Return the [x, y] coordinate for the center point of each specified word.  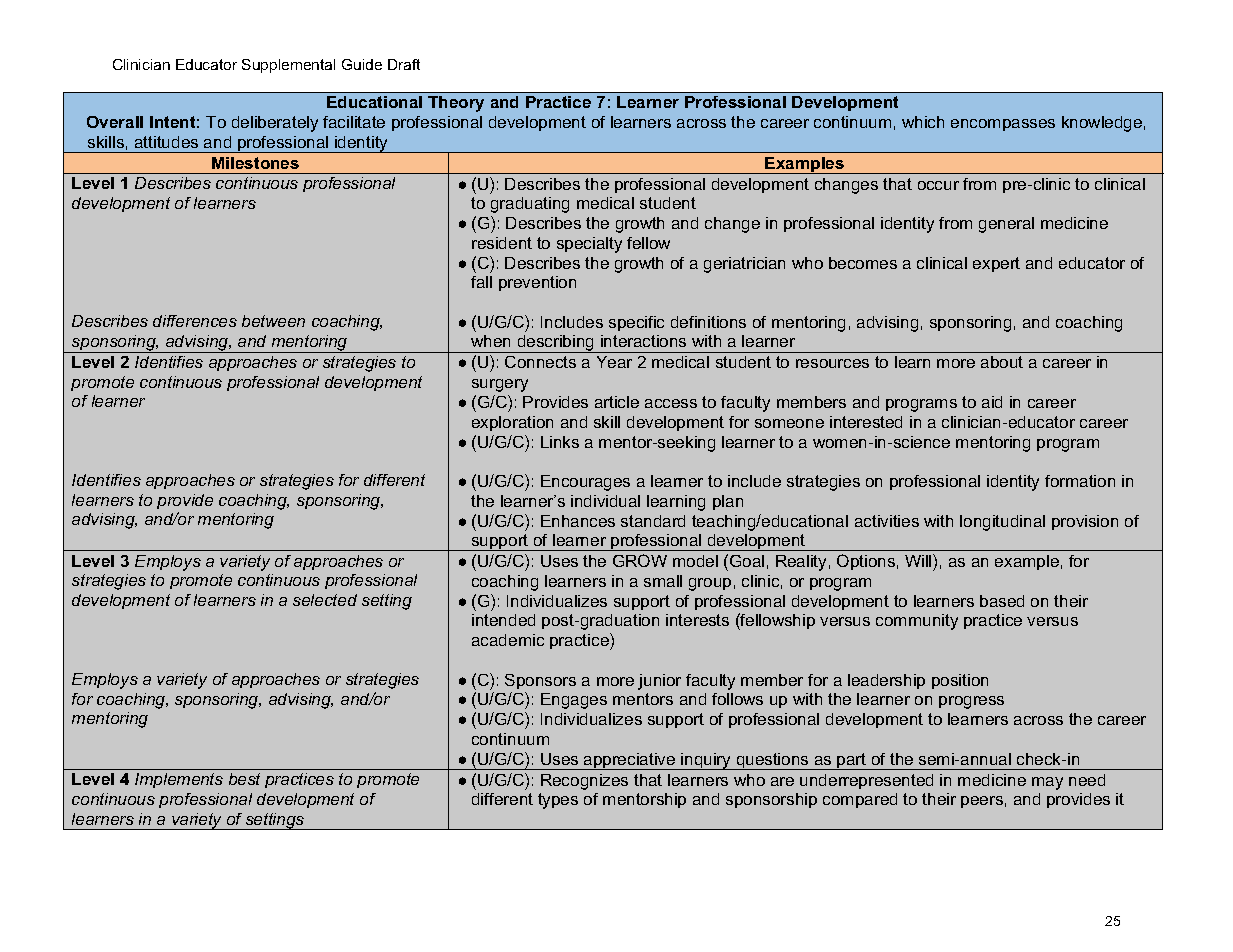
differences [195, 321]
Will [919, 560]
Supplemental [288, 66]
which [923, 122]
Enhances [578, 521]
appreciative [630, 761]
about [1002, 362]
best [244, 779]
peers [982, 802]
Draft [404, 64]
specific [636, 323]
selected [325, 600]
